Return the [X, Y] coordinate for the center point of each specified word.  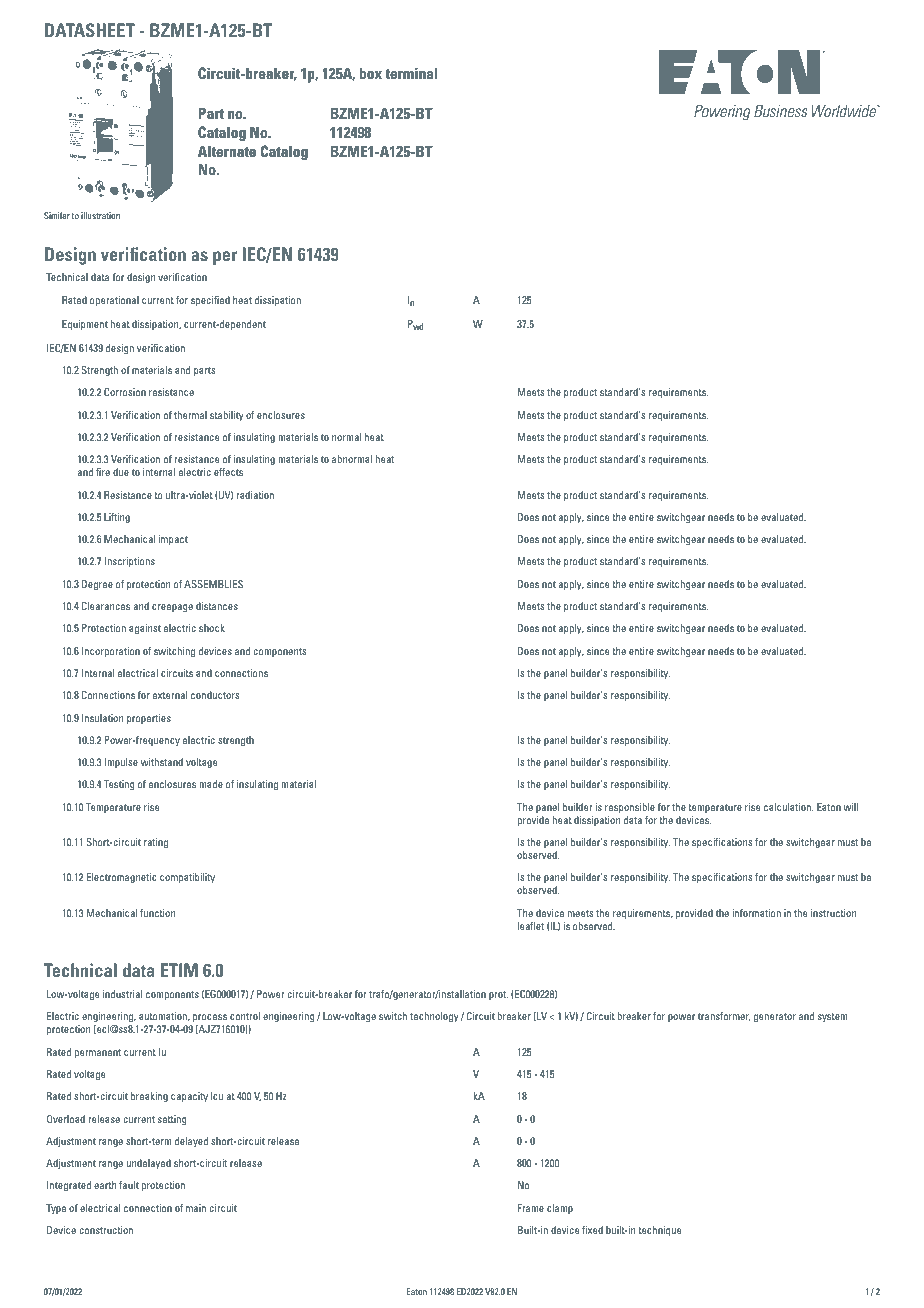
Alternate [227, 151]
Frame [530, 1208]
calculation [788, 807]
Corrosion [125, 392]
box [371, 73]
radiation [255, 495]
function [157, 913]
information [756, 913]
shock [212, 628]
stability [227, 416]
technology [434, 1017]
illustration [100, 215]
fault [129, 1185]
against [145, 629]
